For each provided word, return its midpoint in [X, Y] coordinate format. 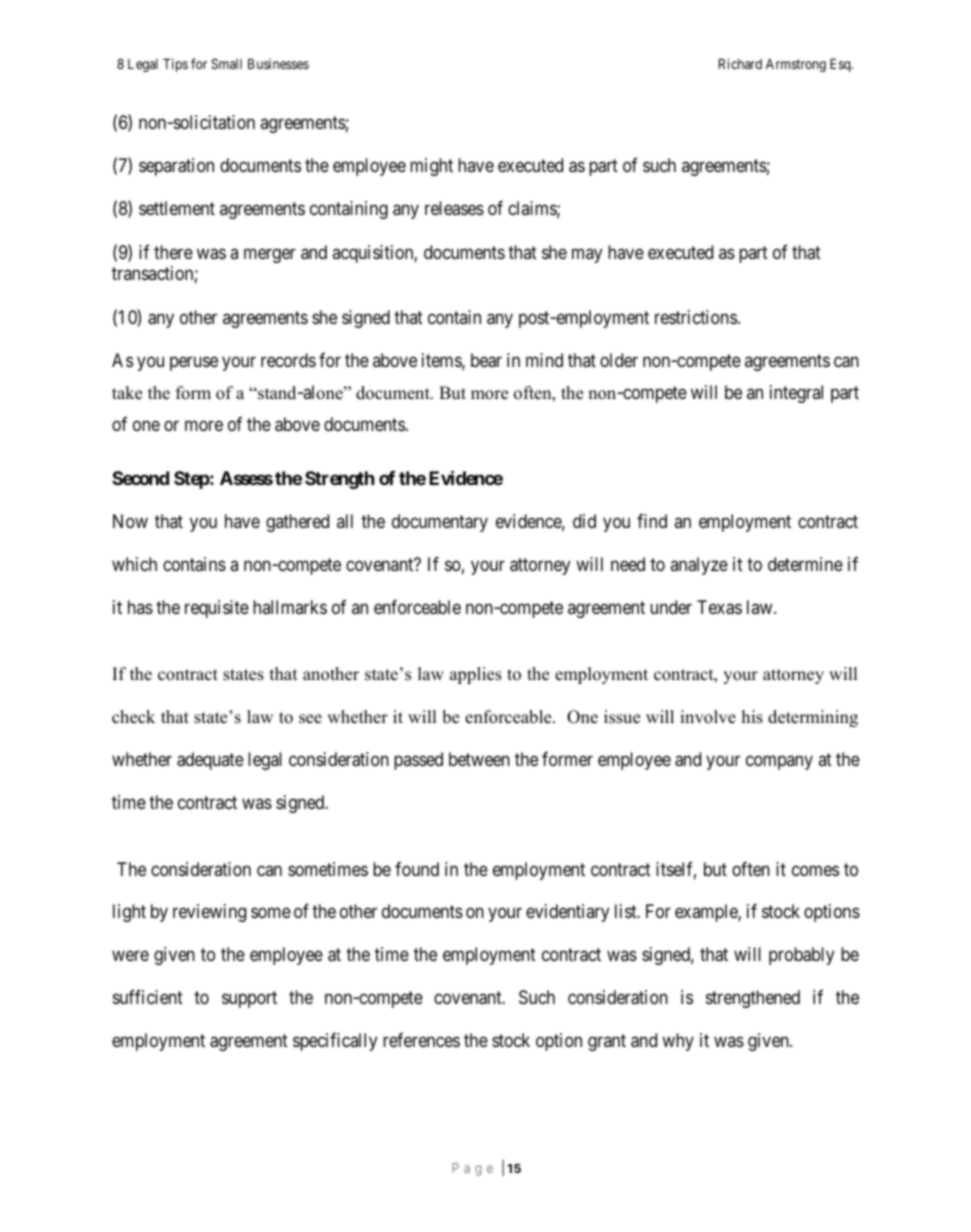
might [431, 167]
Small [226, 63]
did [584, 521]
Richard [740, 63]
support [249, 1000]
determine [805, 564]
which [134, 564]
